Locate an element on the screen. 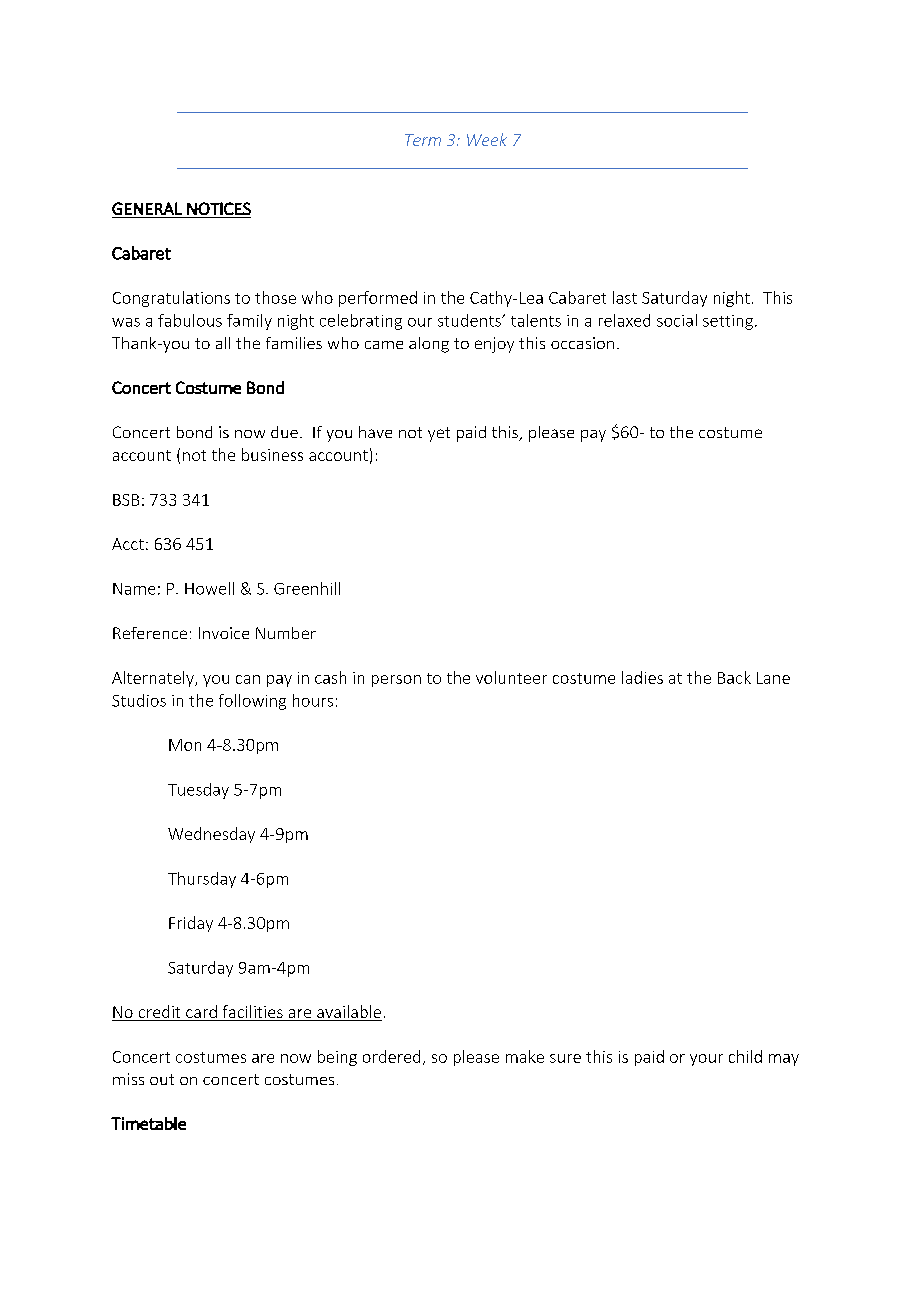 This screenshot has height=1308, width=924. Invoice is located at coordinates (224, 633).
